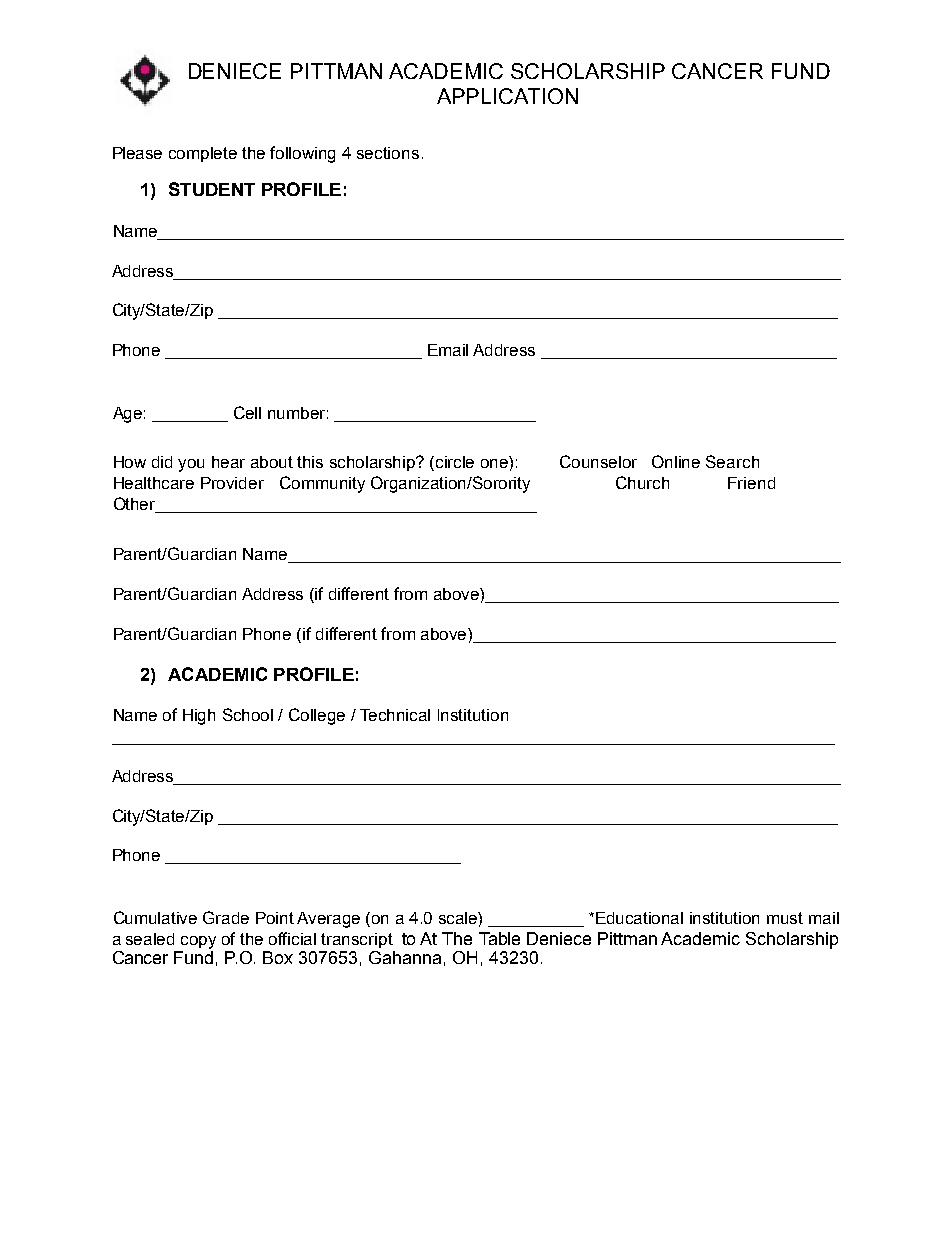 The height and width of the screenshot is (1233, 952). I want to click on APPLICATION, so click(507, 96).
